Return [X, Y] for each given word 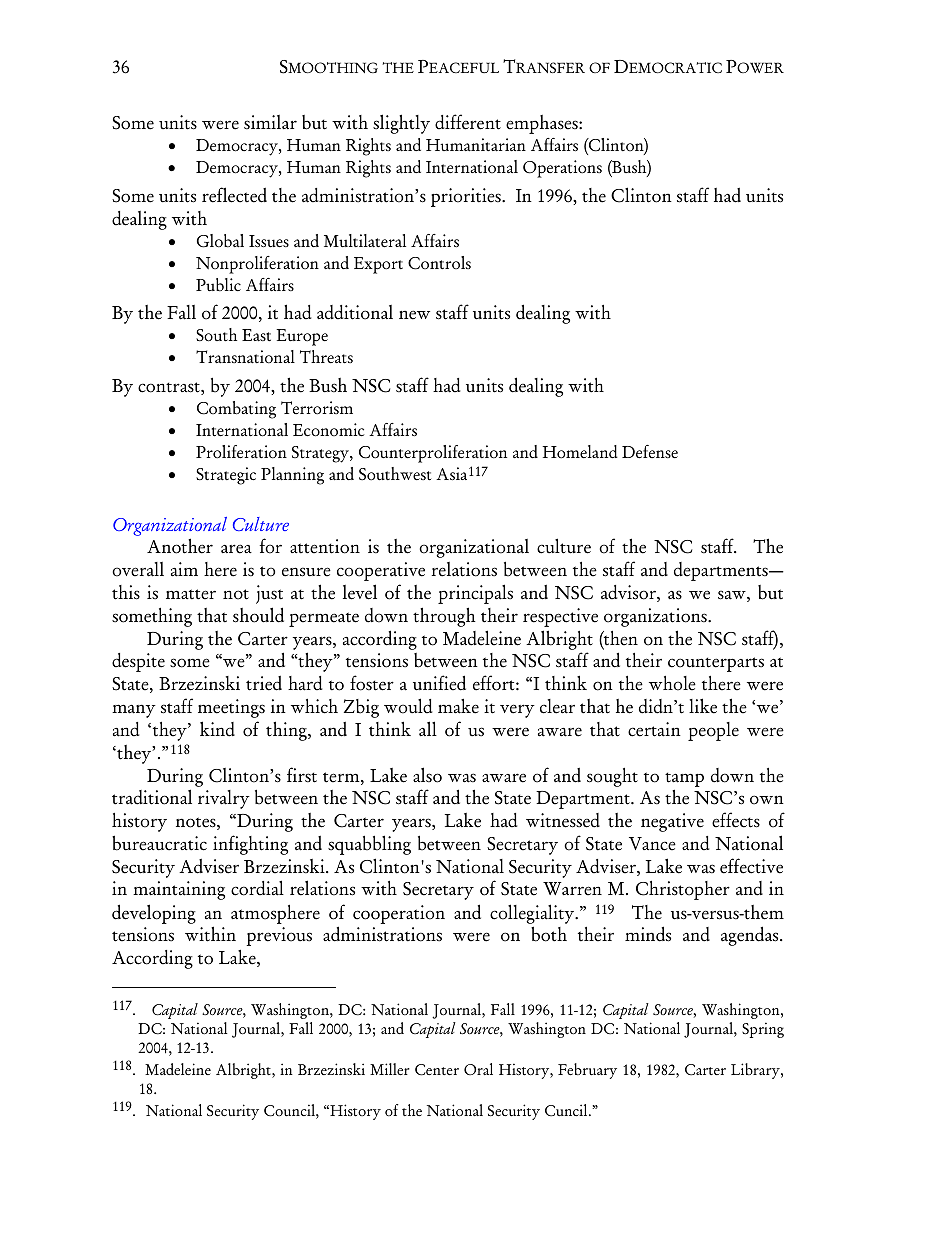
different [468, 122]
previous [279, 936]
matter [191, 594]
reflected [234, 195]
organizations [656, 617]
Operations [562, 169]
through [444, 617]
